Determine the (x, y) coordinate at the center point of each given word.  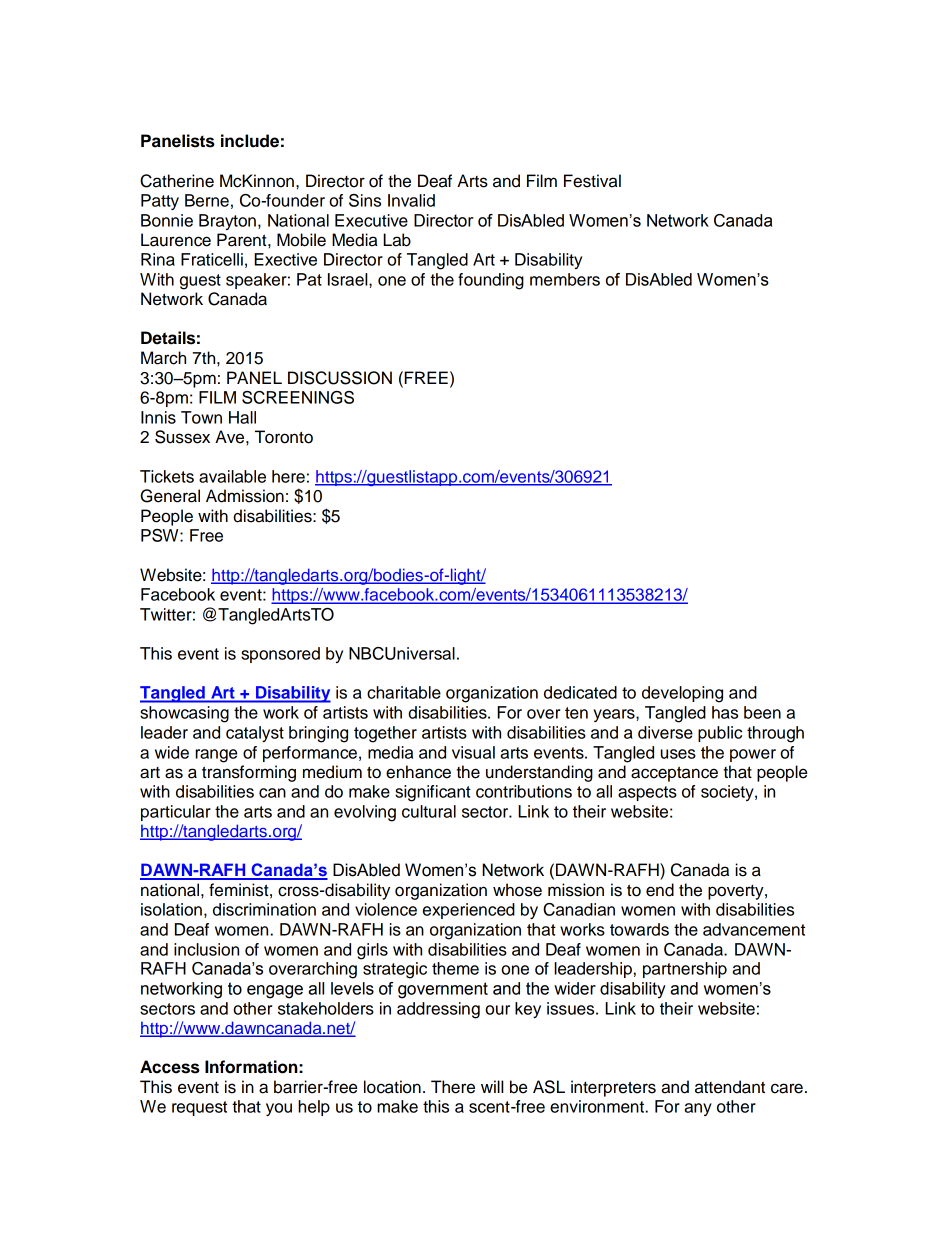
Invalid (411, 200)
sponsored (280, 655)
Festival (592, 181)
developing (682, 694)
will (492, 1086)
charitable (404, 692)
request (199, 1108)
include (250, 141)
